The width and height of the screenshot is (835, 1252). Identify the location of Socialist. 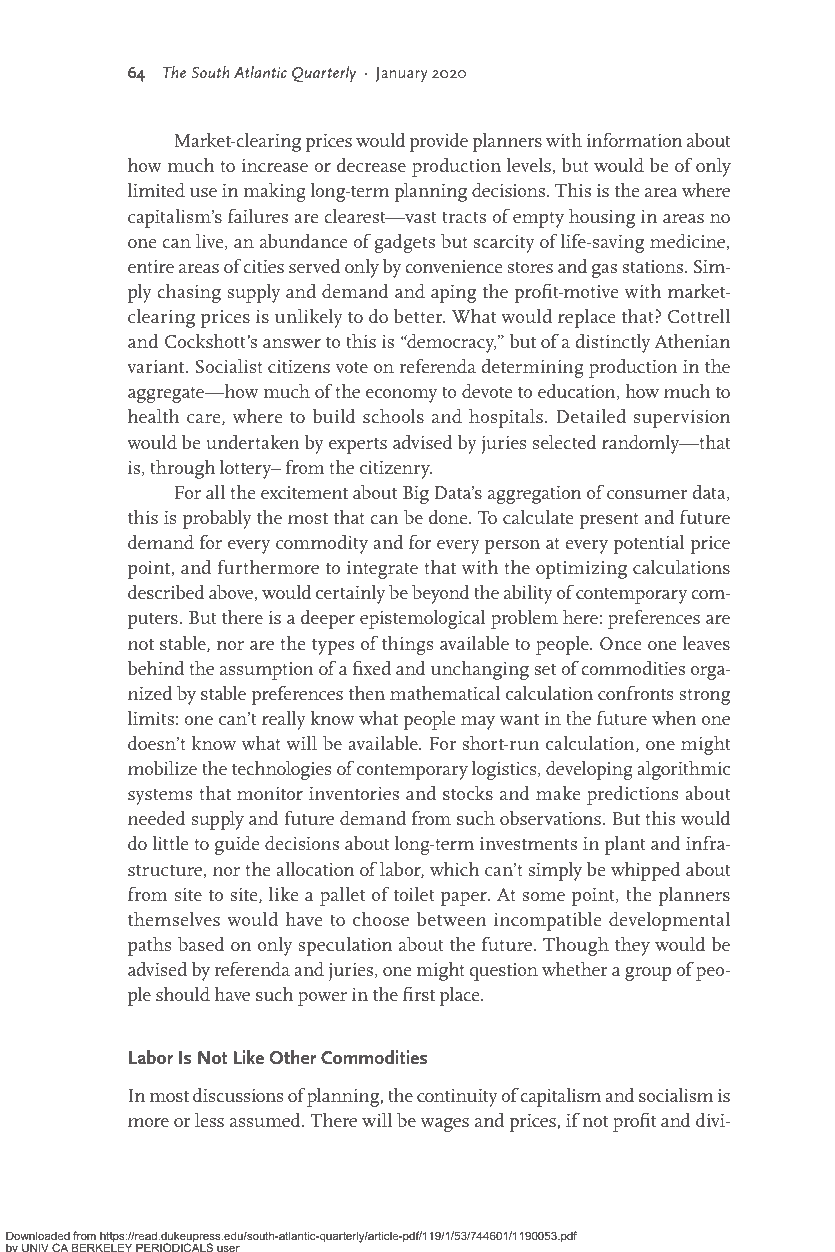
(229, 366).
